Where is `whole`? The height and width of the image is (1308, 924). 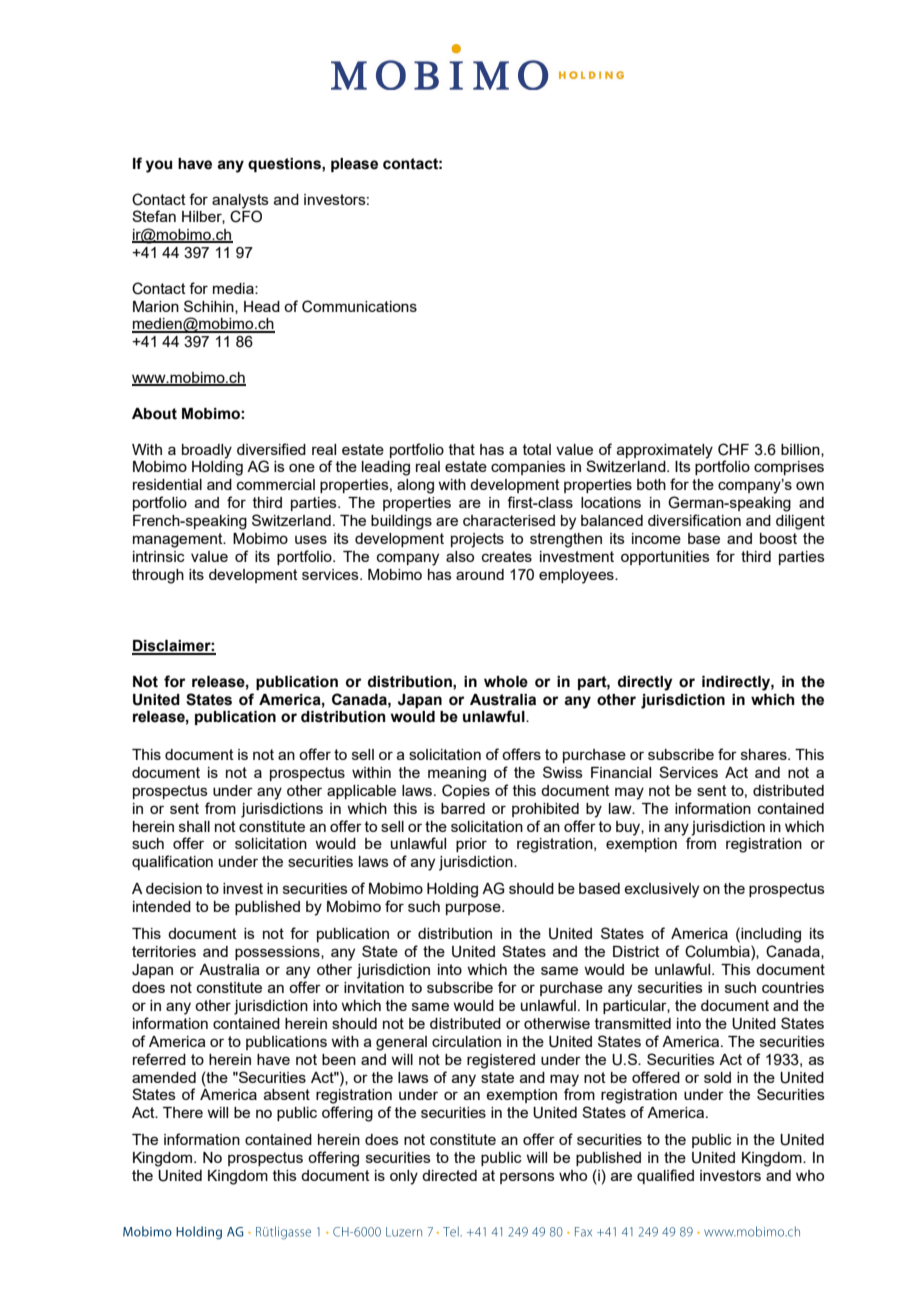
whole is located at coordinates (506, 682).
